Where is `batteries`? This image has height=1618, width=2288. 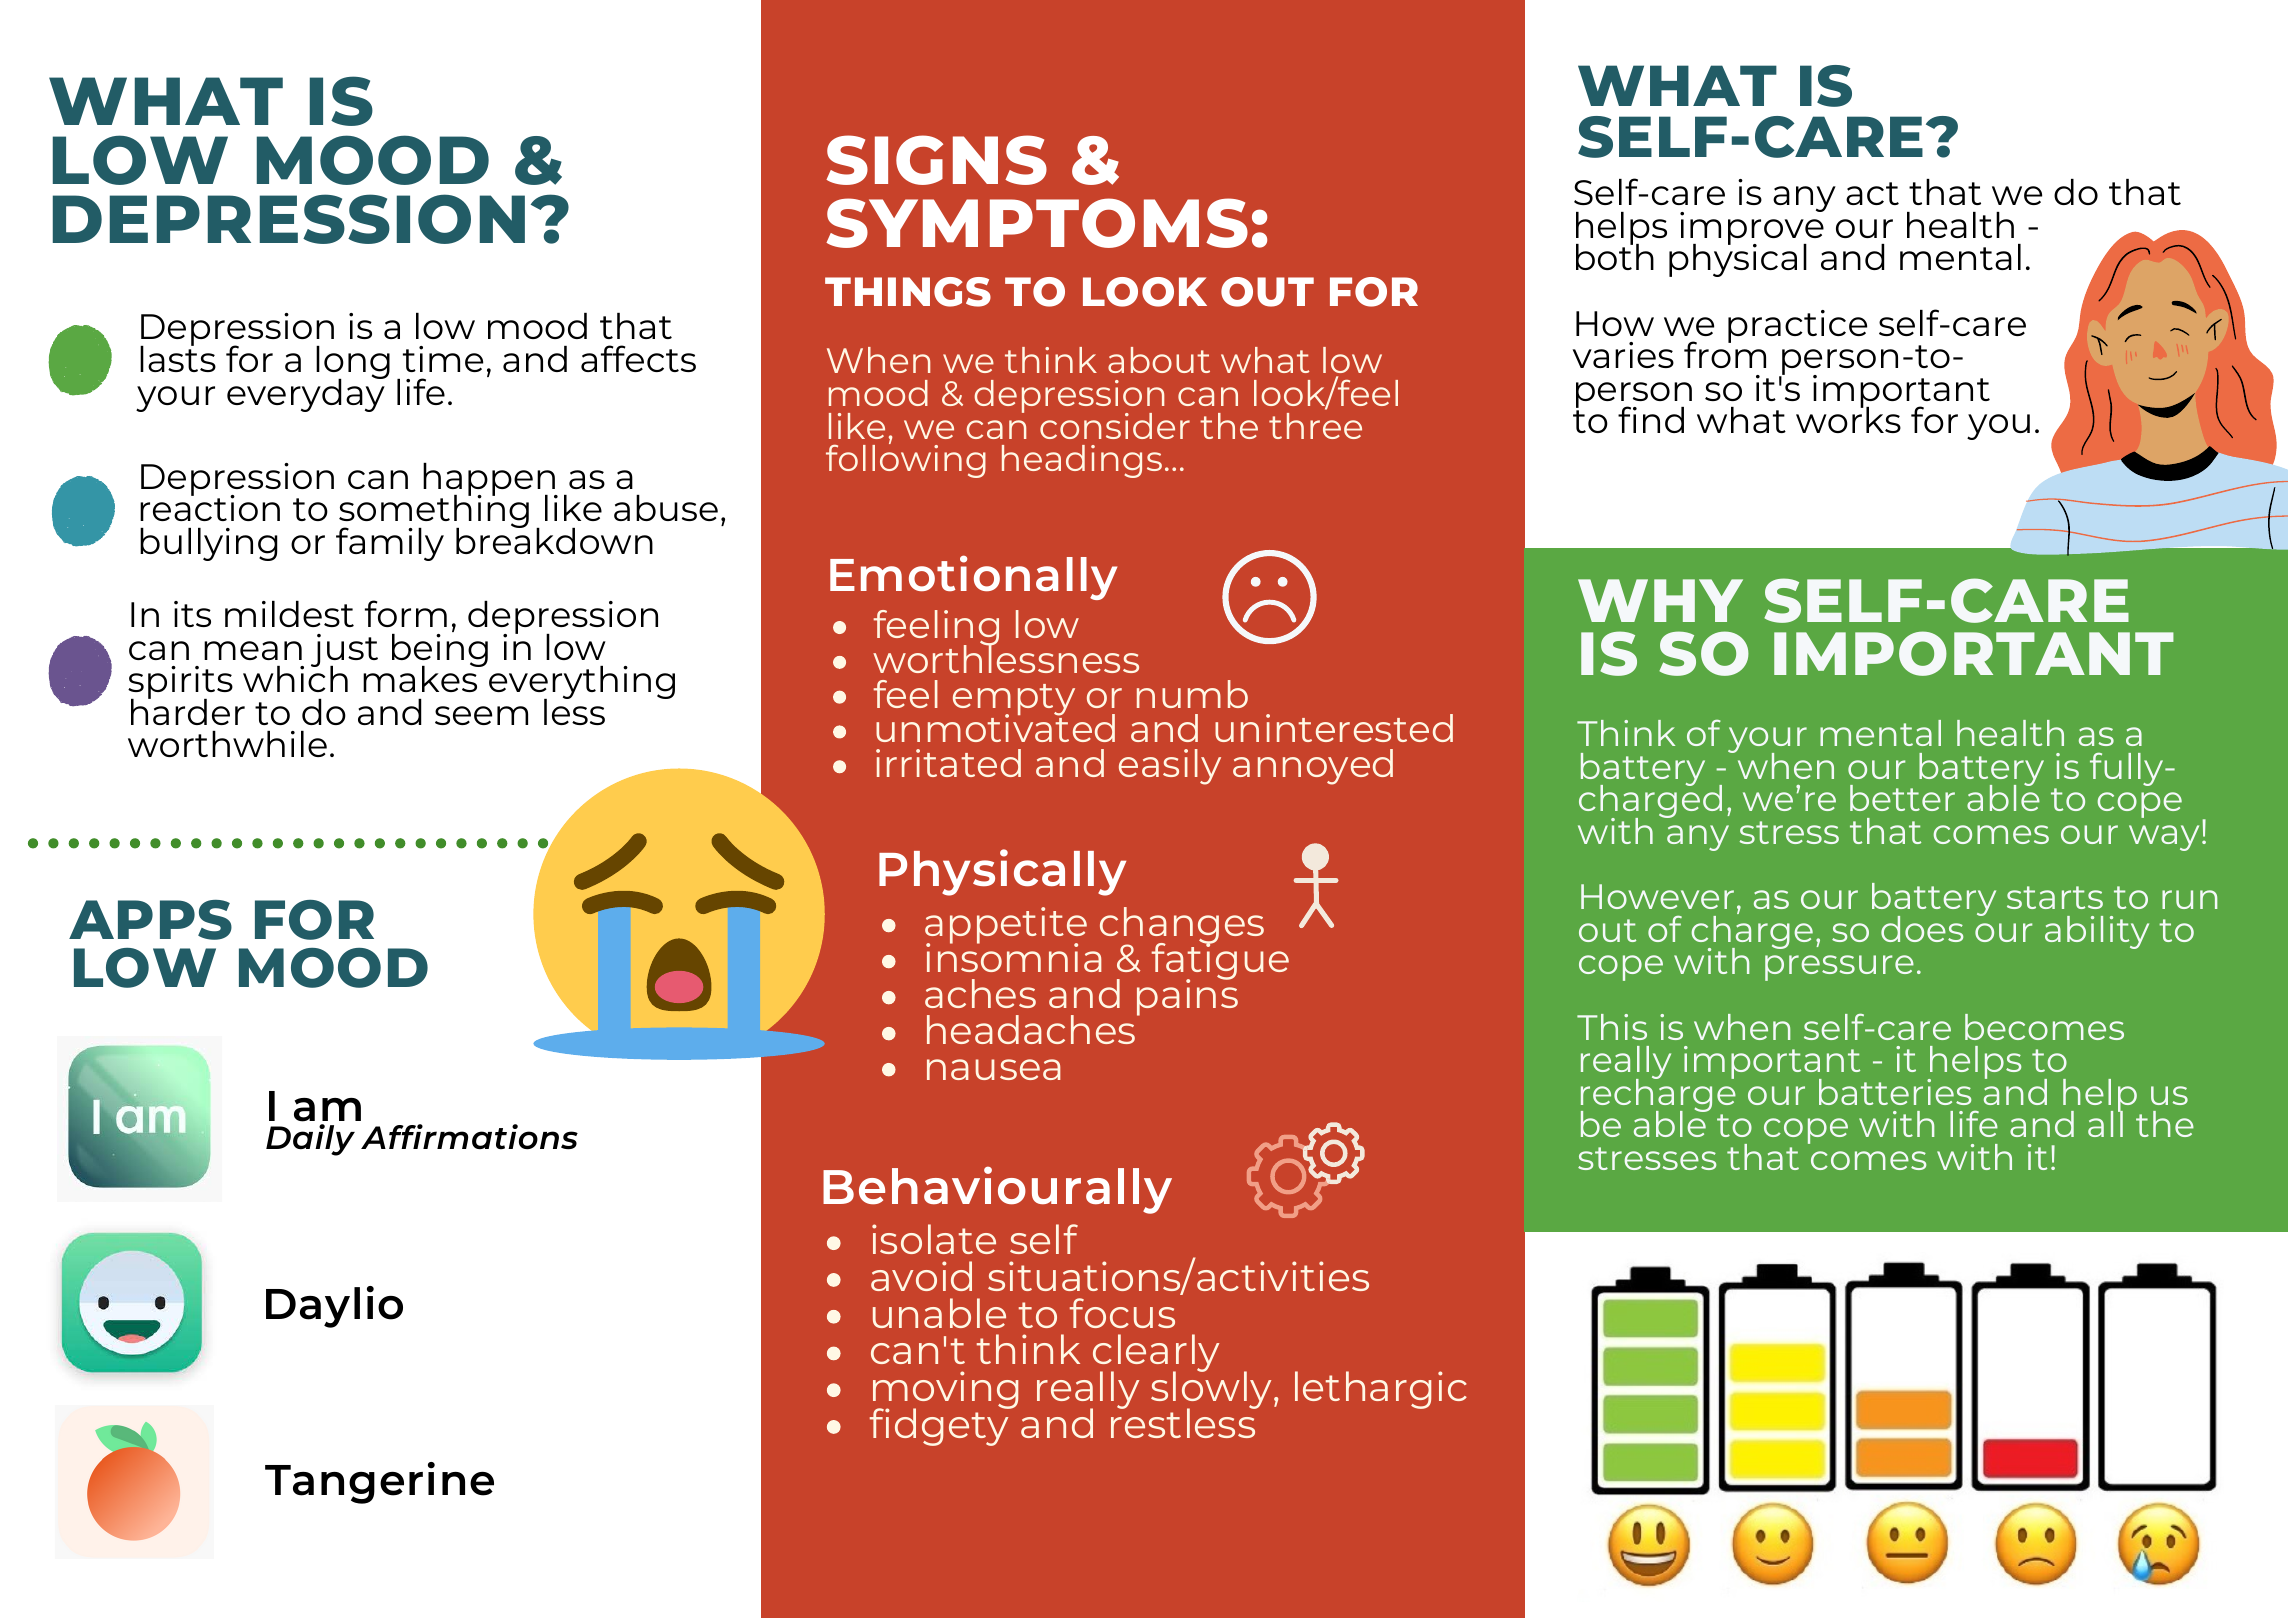
batteries is located at coordinates (1895, 1092).
